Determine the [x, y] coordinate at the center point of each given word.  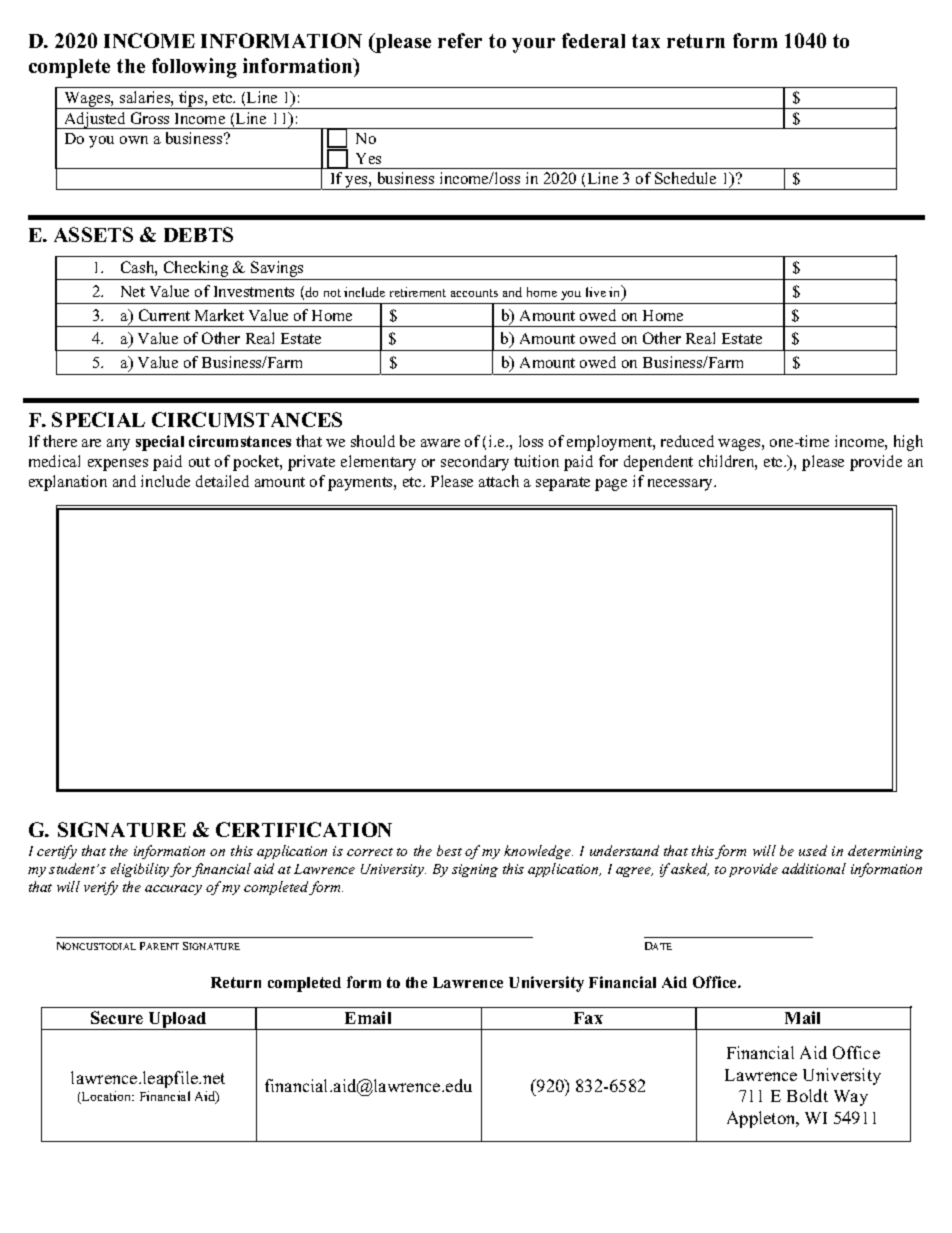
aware [440, 443]
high [908, 443]
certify [57, 852]
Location [107, 1097]
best [449, 850]
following [194, 68]
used [813, 850]
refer [460, 40]
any [118, 445]
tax [646, 41]
